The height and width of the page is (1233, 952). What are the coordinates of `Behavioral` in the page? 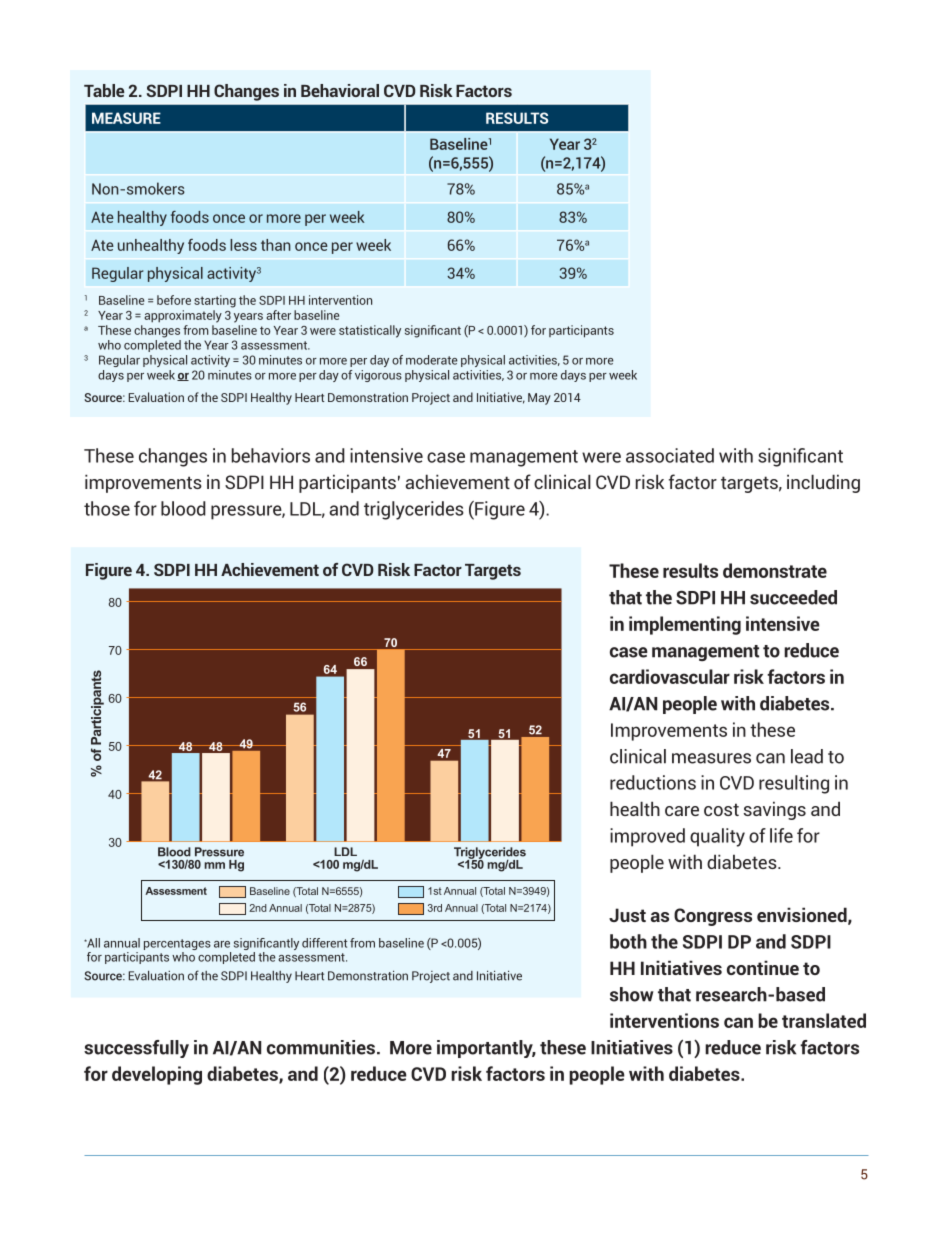 It's located at (340, 90).
